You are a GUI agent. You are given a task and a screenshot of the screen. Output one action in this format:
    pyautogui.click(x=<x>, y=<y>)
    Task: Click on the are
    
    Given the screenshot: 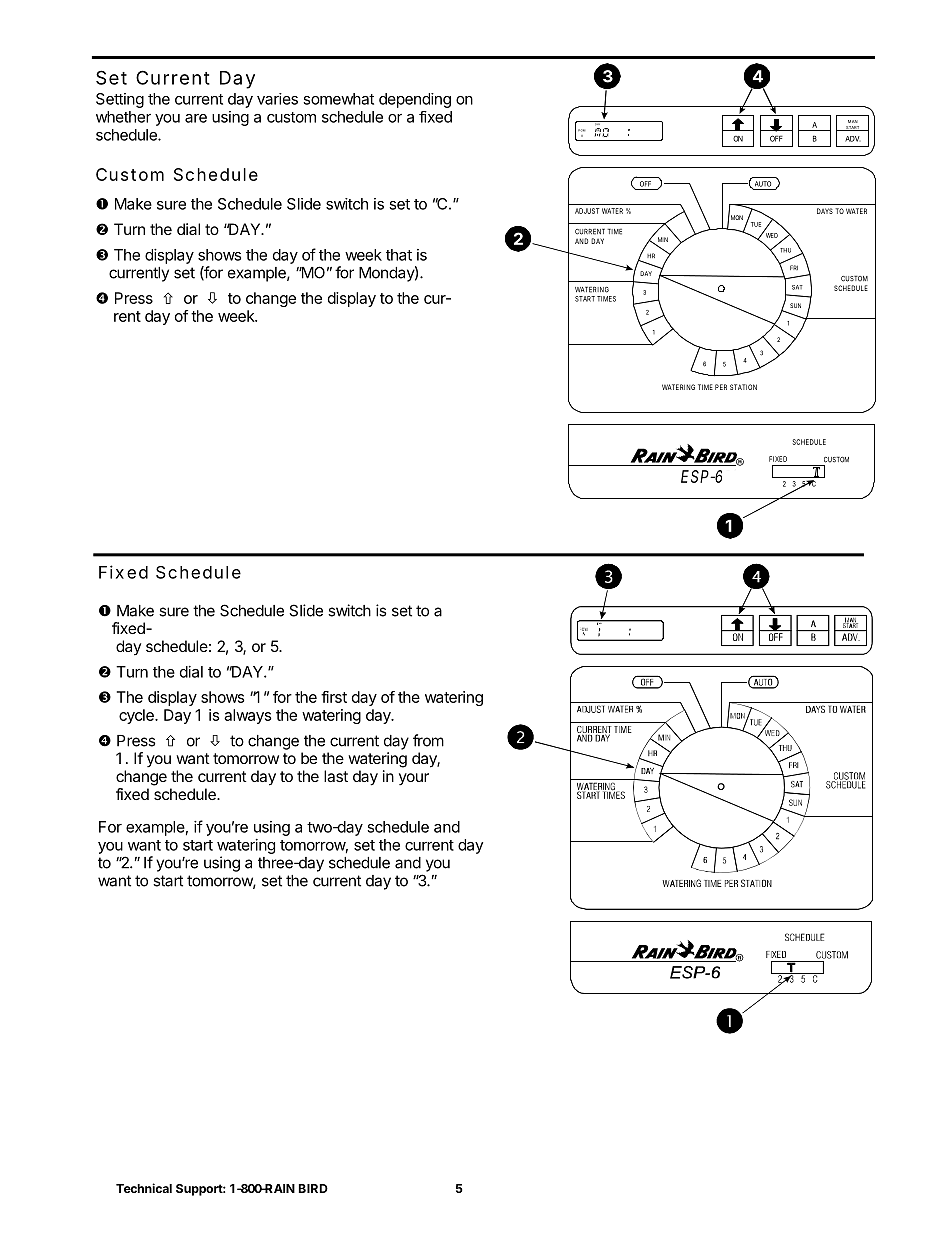 What is the action you would take?
    pyautogui.click(x=196, y=118)
